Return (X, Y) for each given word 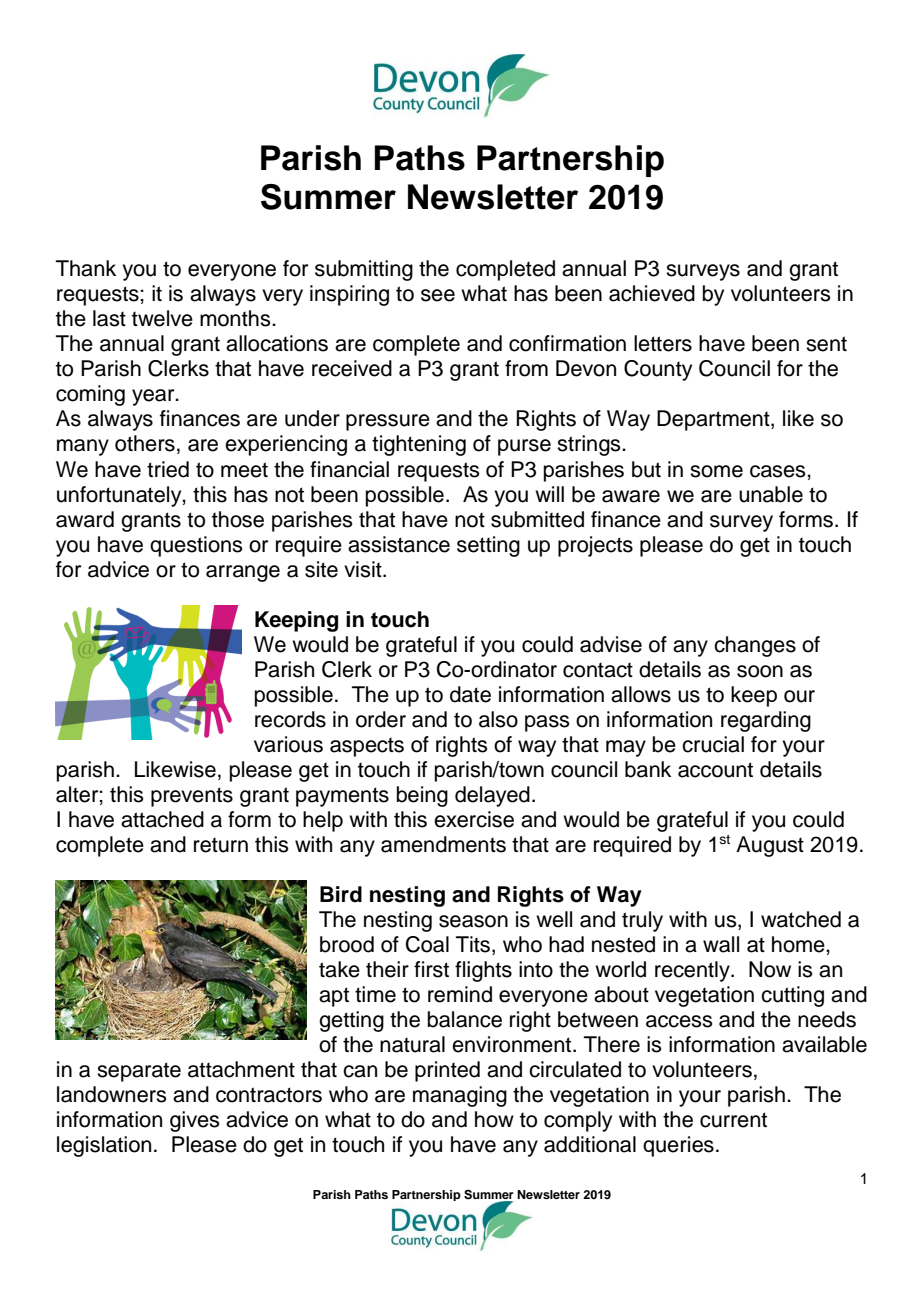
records (290, 719)
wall (721, 944)
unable (771, 494)
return (221, 845)
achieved (652, 293)
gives (195, 1121)
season (473, 921)
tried (168, 469)
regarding (766, 721)
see (438, 295)
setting (488, 546)
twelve (162, 318)
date (470, 694)
